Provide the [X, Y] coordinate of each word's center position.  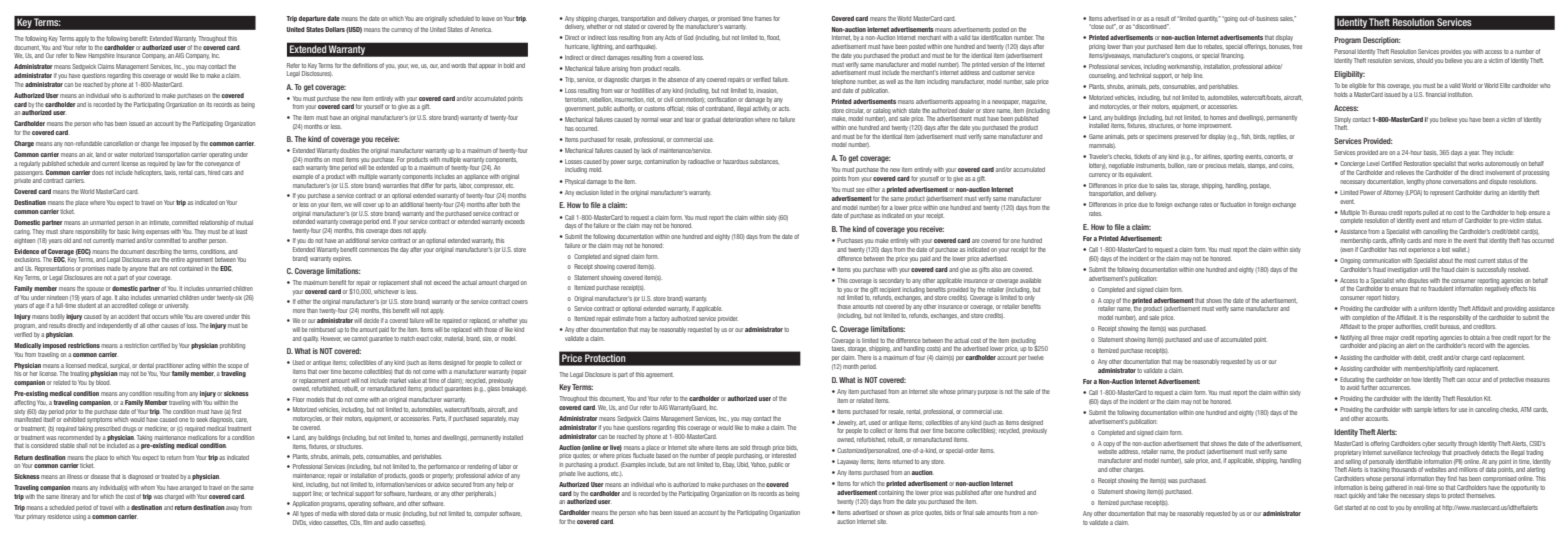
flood [773, 37]
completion [1365, 318]
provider [728, 319]
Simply [1342, 120]
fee [165, 143]
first [236, 411]
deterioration [738, 119]
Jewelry [847, 423]
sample [1423, 410]
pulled [1430, 213]
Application [306, 504]
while [176, 316]
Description [1382, 41]
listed [606, 192]
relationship [214, 223]
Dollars [335, 29]
